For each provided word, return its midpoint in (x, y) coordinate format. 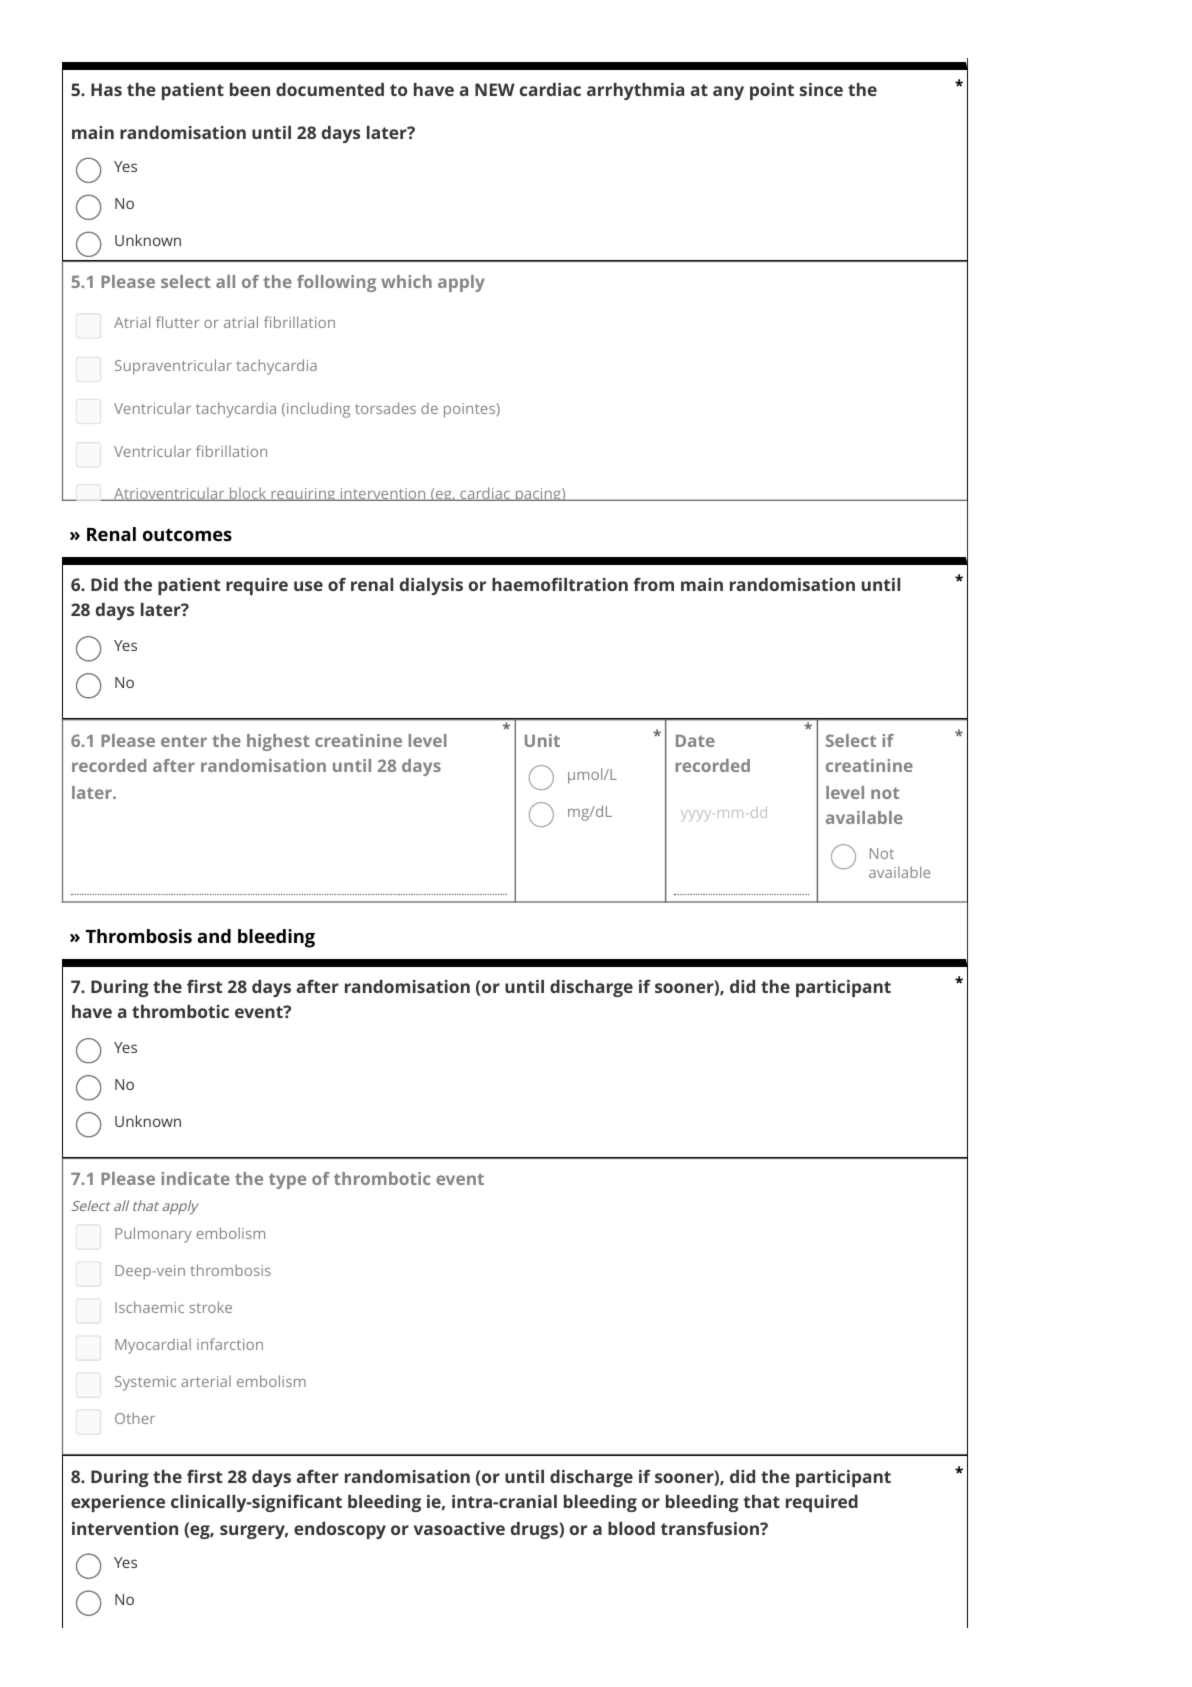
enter (184, 741)
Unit (542, 740)
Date (695, 741)
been (250, 89)
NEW (495, 89)
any (728, 93)
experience (118, 1503)
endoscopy (340, 1530)
